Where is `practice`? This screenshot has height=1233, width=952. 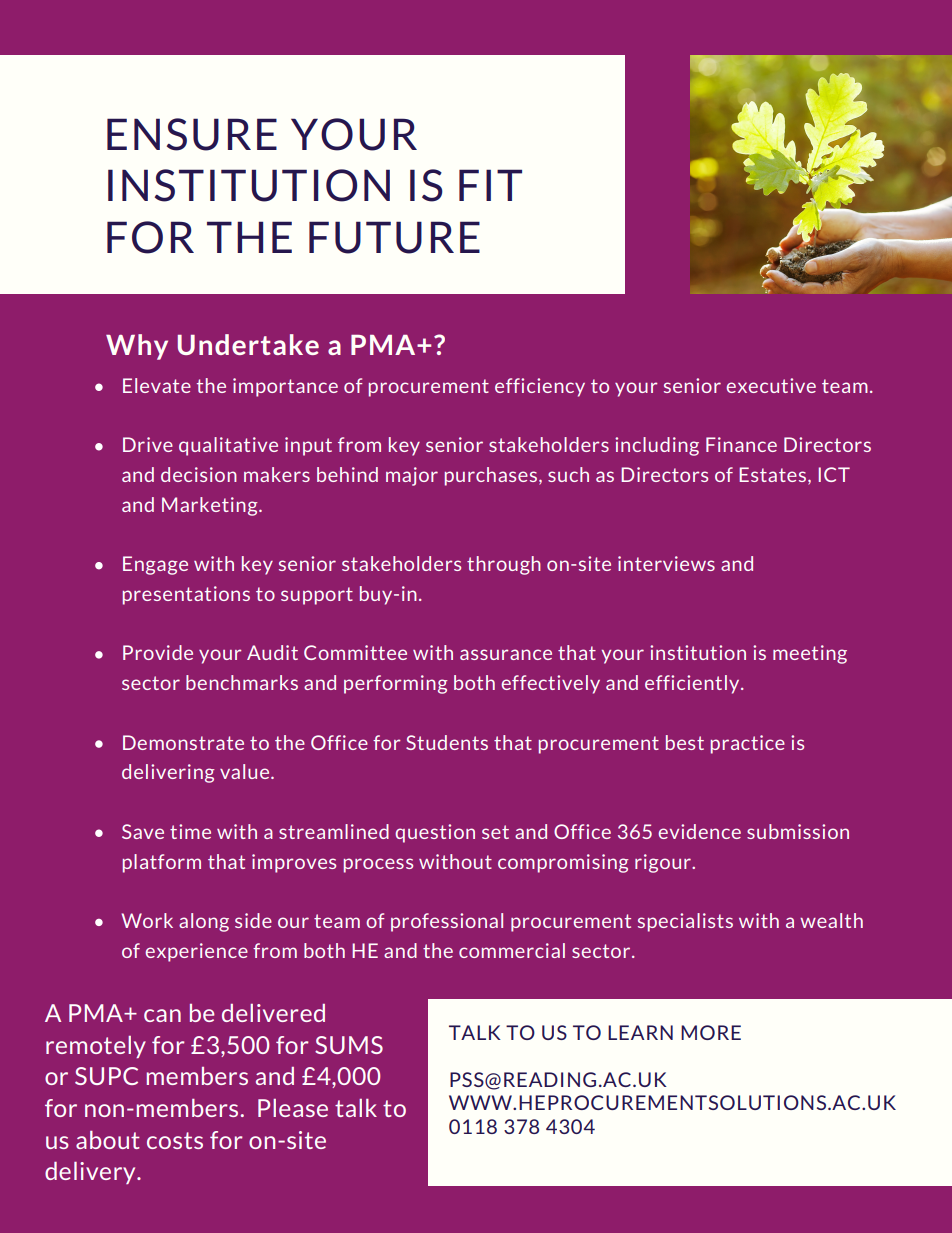 practice is located at coordinates (748, 744).
